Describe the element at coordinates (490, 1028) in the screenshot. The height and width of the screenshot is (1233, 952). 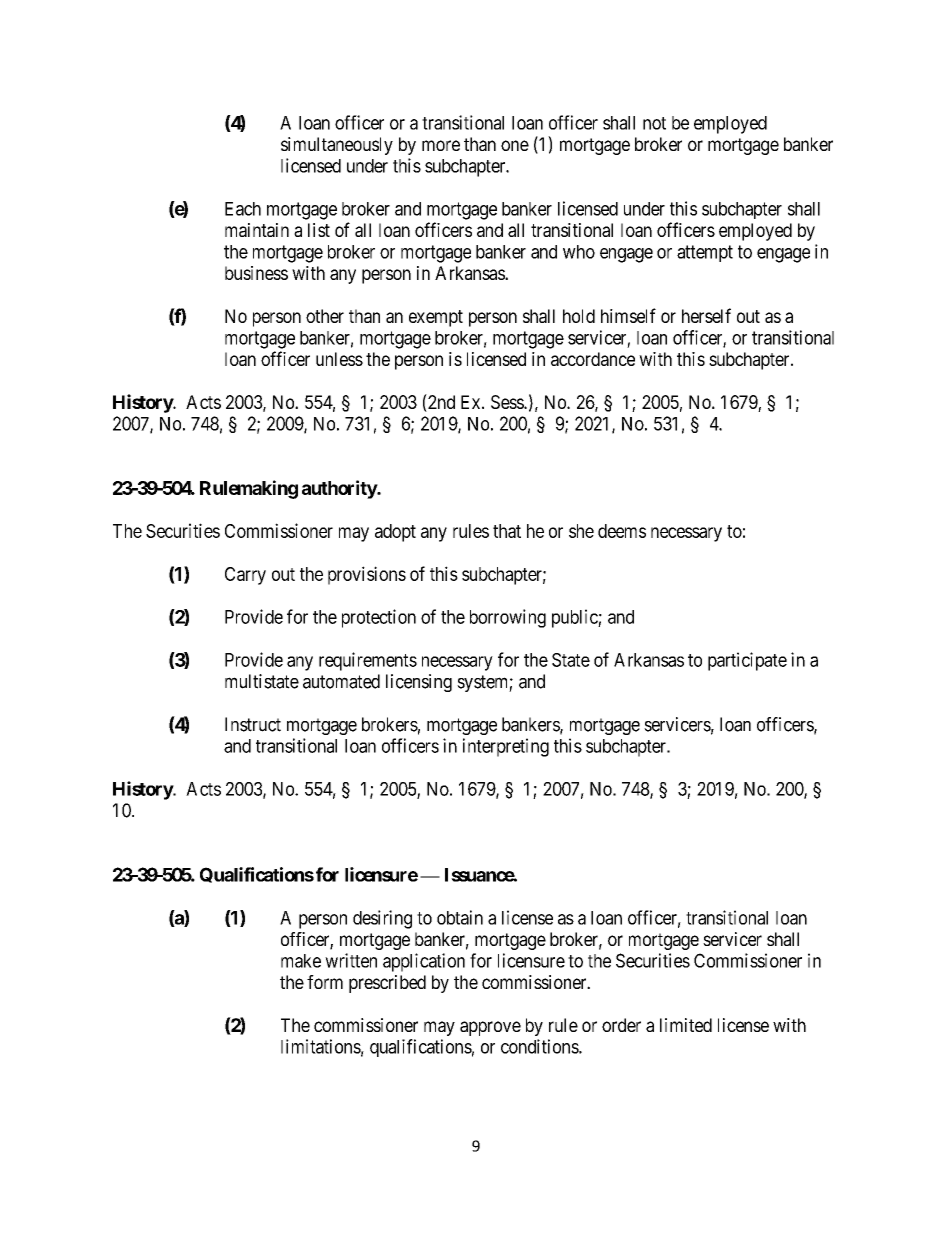
I see `approve` at that location.
